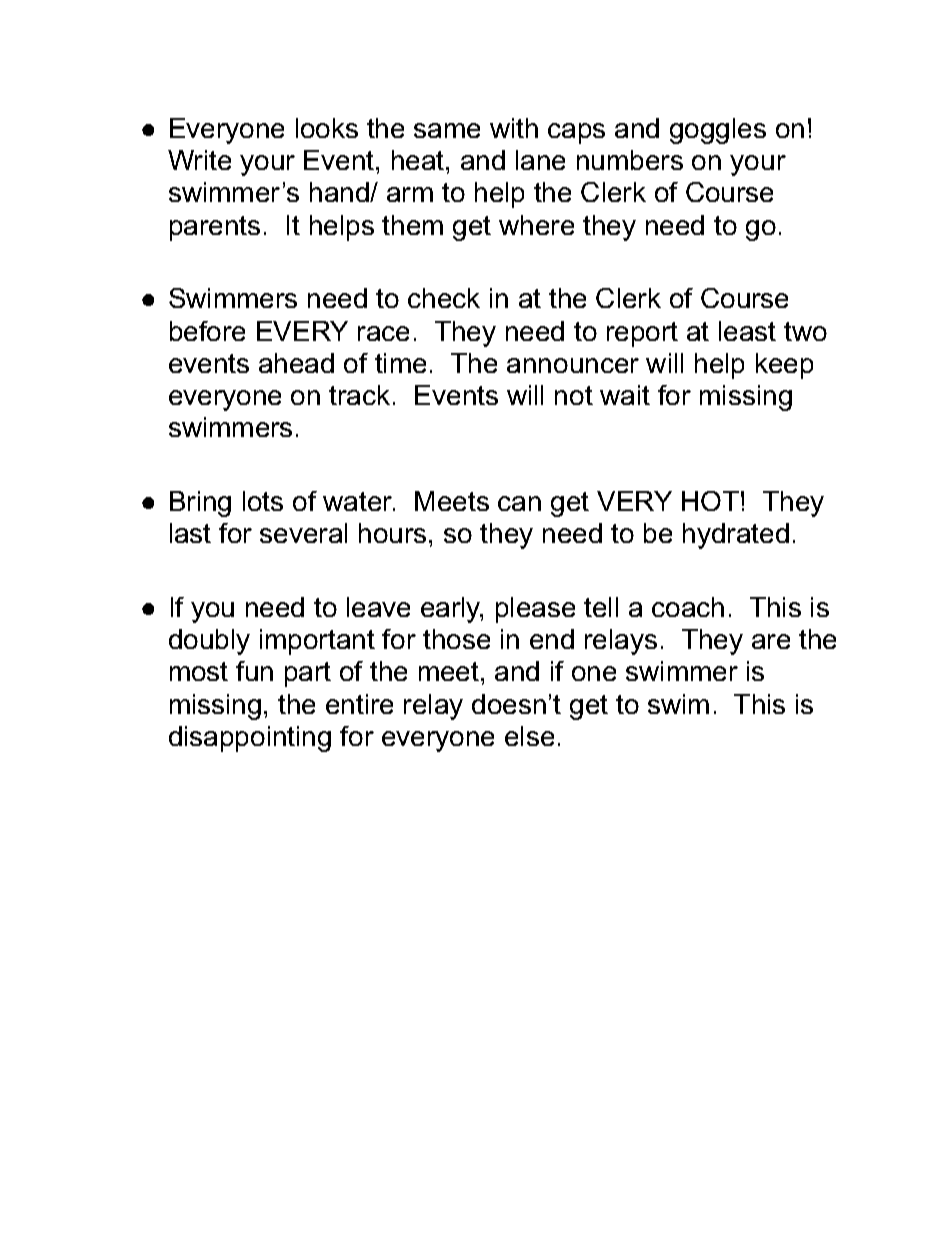  I want to click on disappointing, so click(250, 739).
